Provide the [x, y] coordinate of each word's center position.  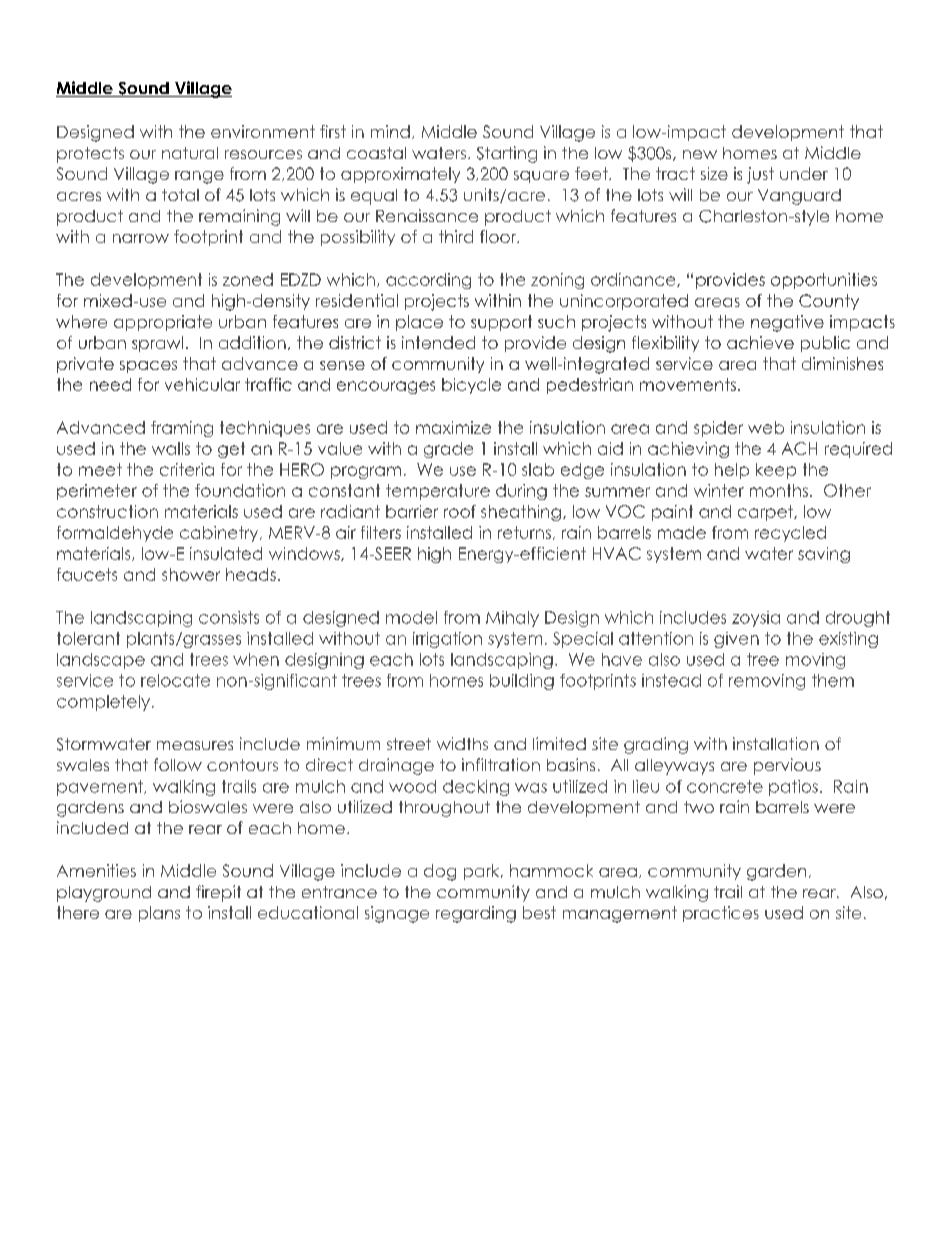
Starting [507, 154]
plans [159, 914]
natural [190, 153]
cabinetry [220, 534]
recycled [790, 534]
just [760, 175]
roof [460, 511]
